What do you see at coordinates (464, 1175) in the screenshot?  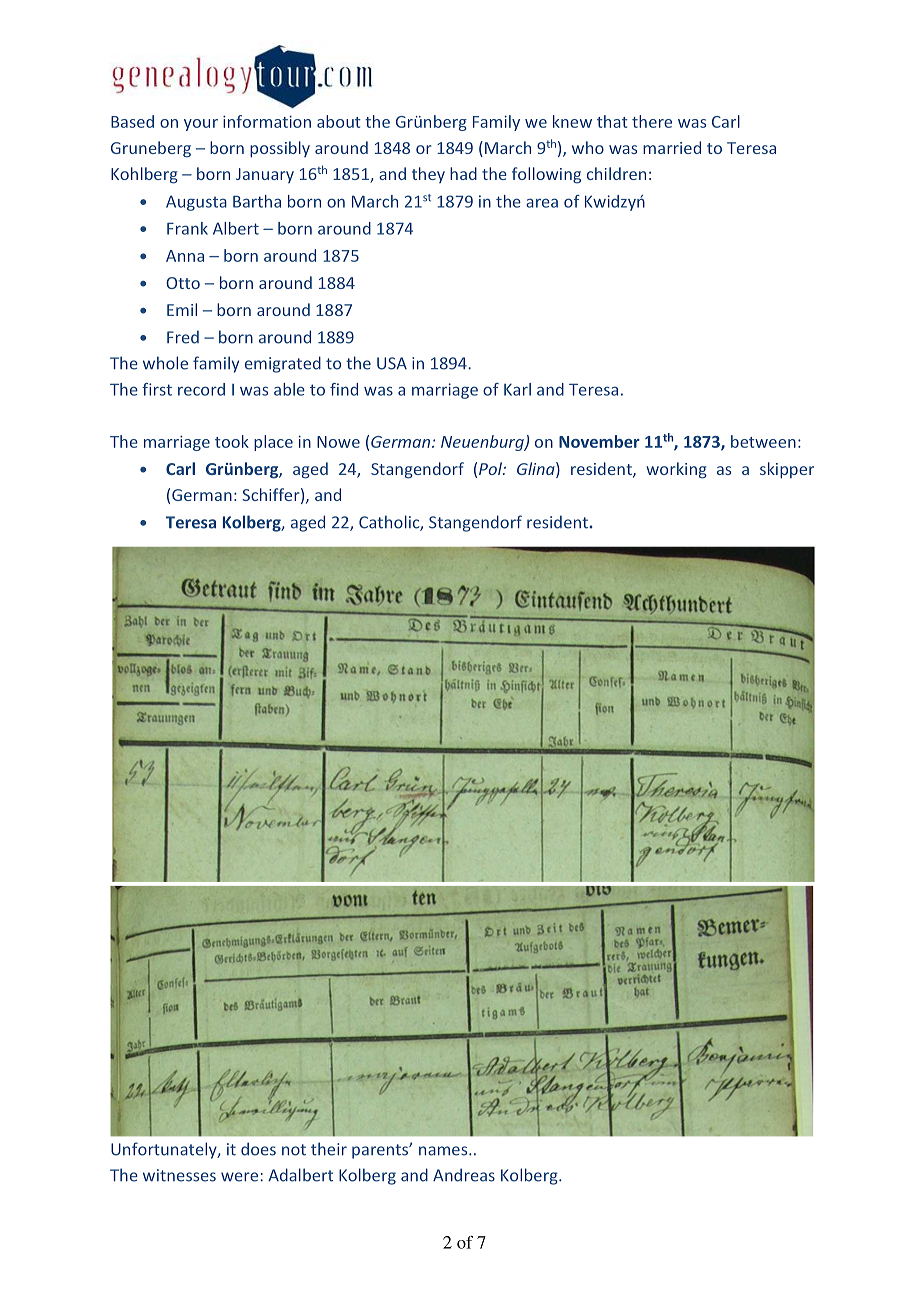 I see `Andreas` at bounding box center [464, 1175].
